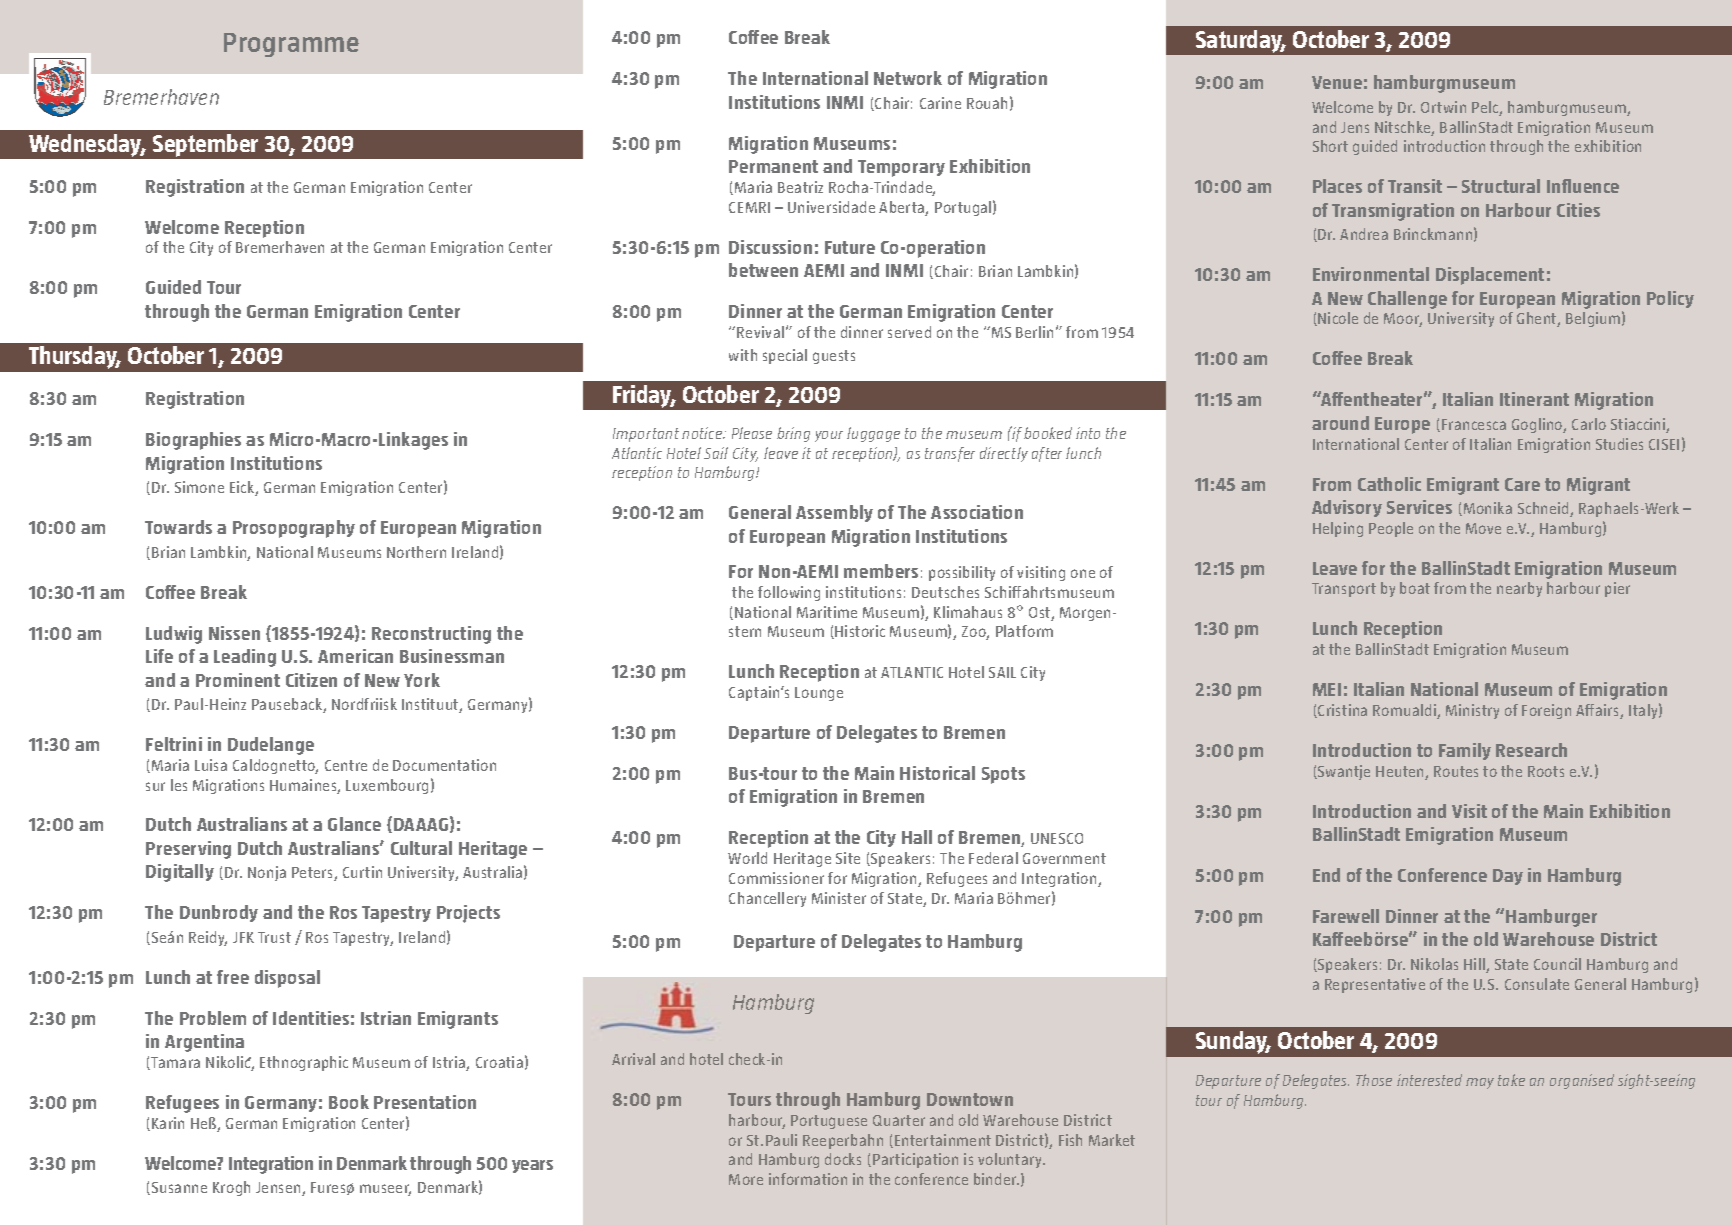  I want to click on Monika, so click(1486, 509).
